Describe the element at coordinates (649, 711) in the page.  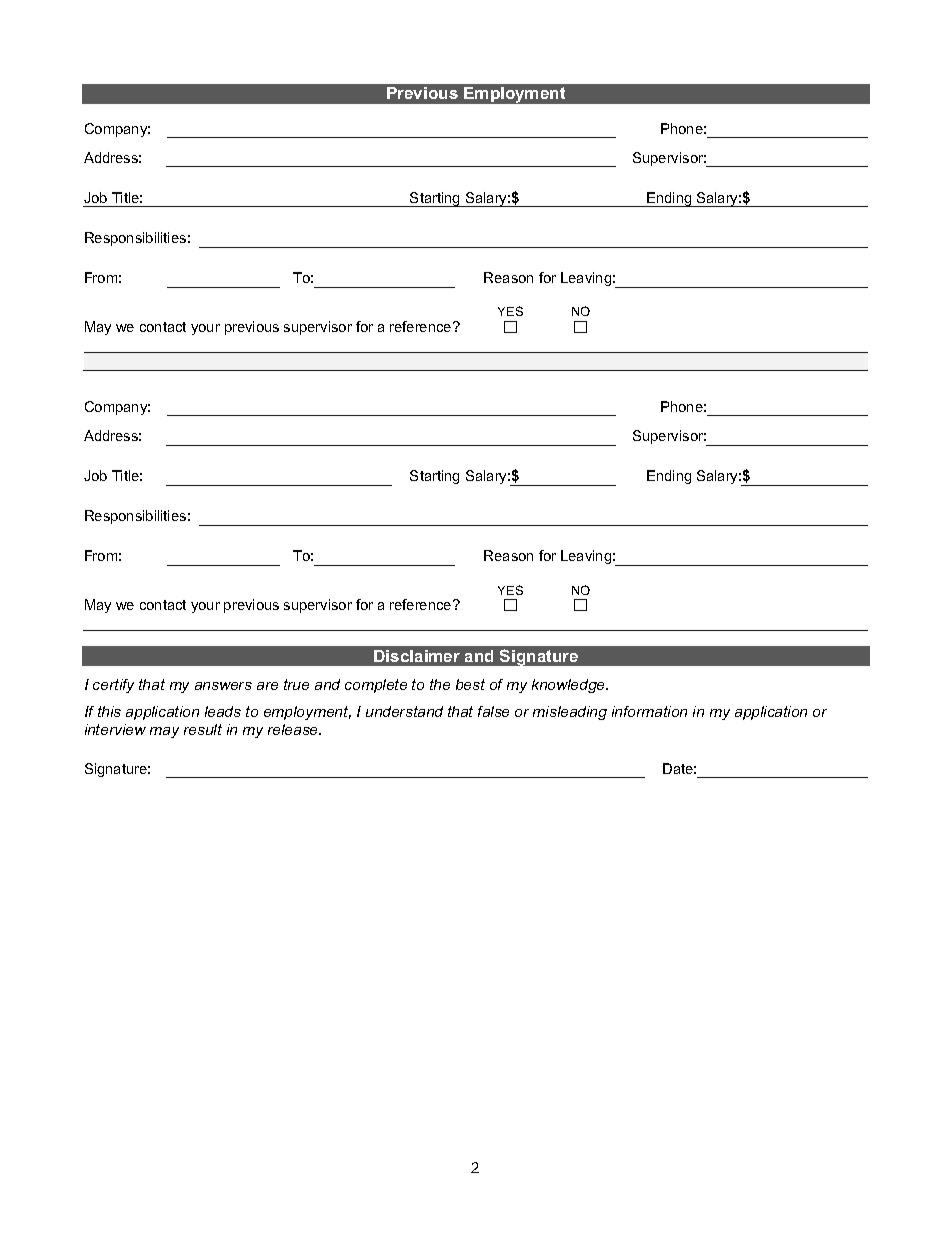
I see `information` at that location.
